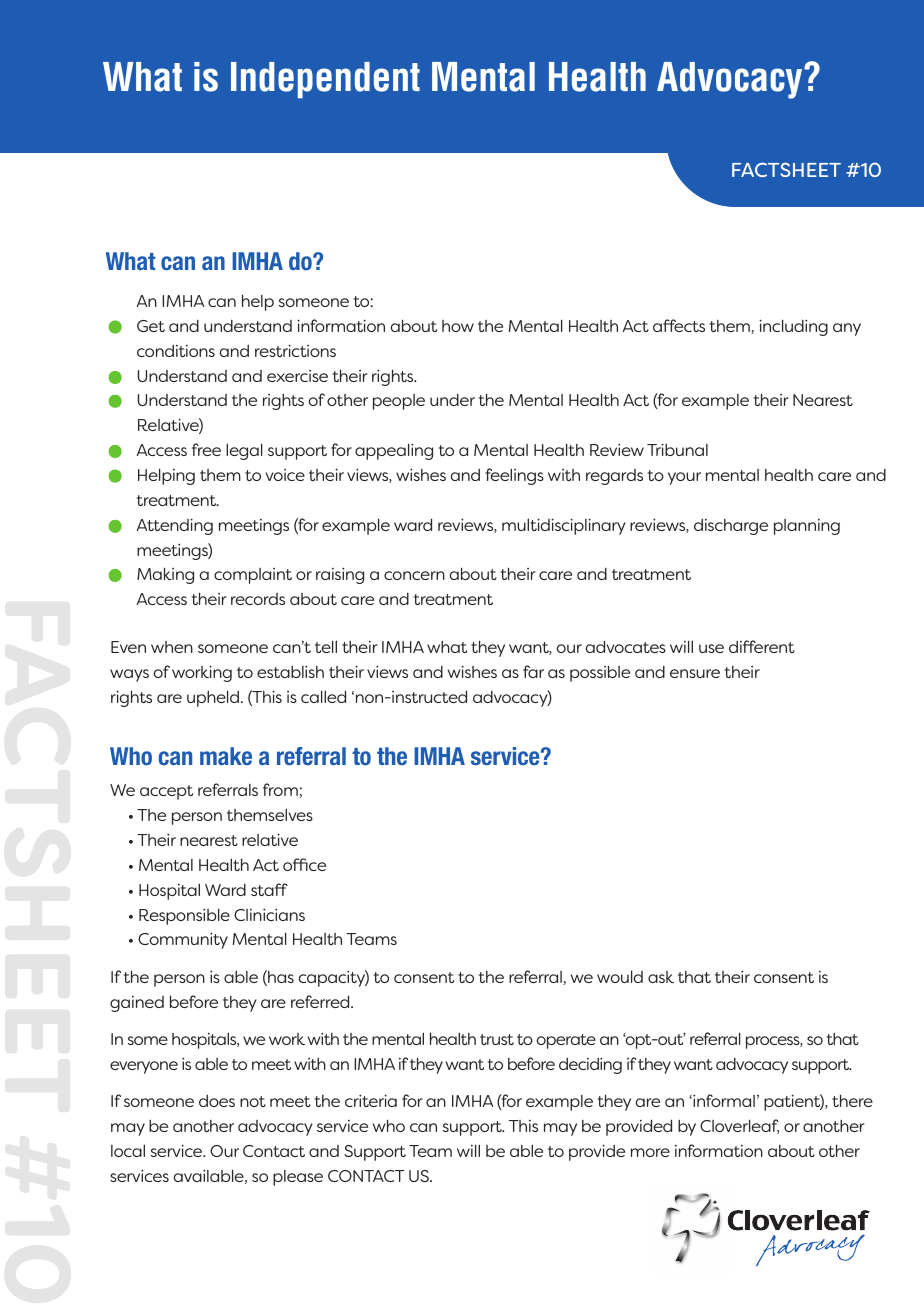  I want to click on Independent, so click(325, 80).
